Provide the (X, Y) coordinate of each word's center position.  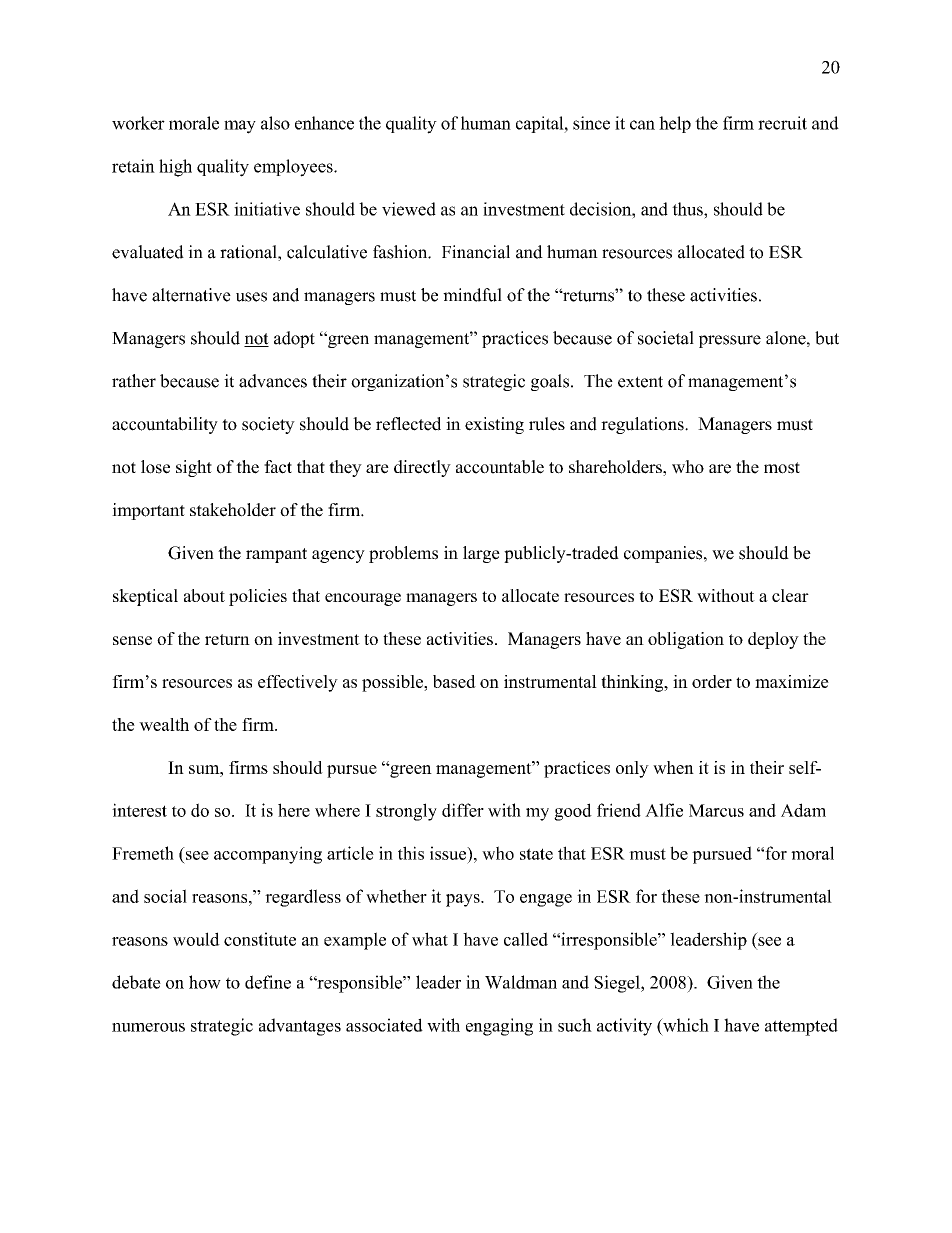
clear (790, 595)
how (205, 982)
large (481, 554)
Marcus (716, 810)
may (240, 127)
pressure (730, 341)
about (204, 595)
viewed (409, 209)
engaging (499, 1027)
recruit (782, 123)
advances (273, 381)
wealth (164, 724)
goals (551, 382)
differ (463, 810)
